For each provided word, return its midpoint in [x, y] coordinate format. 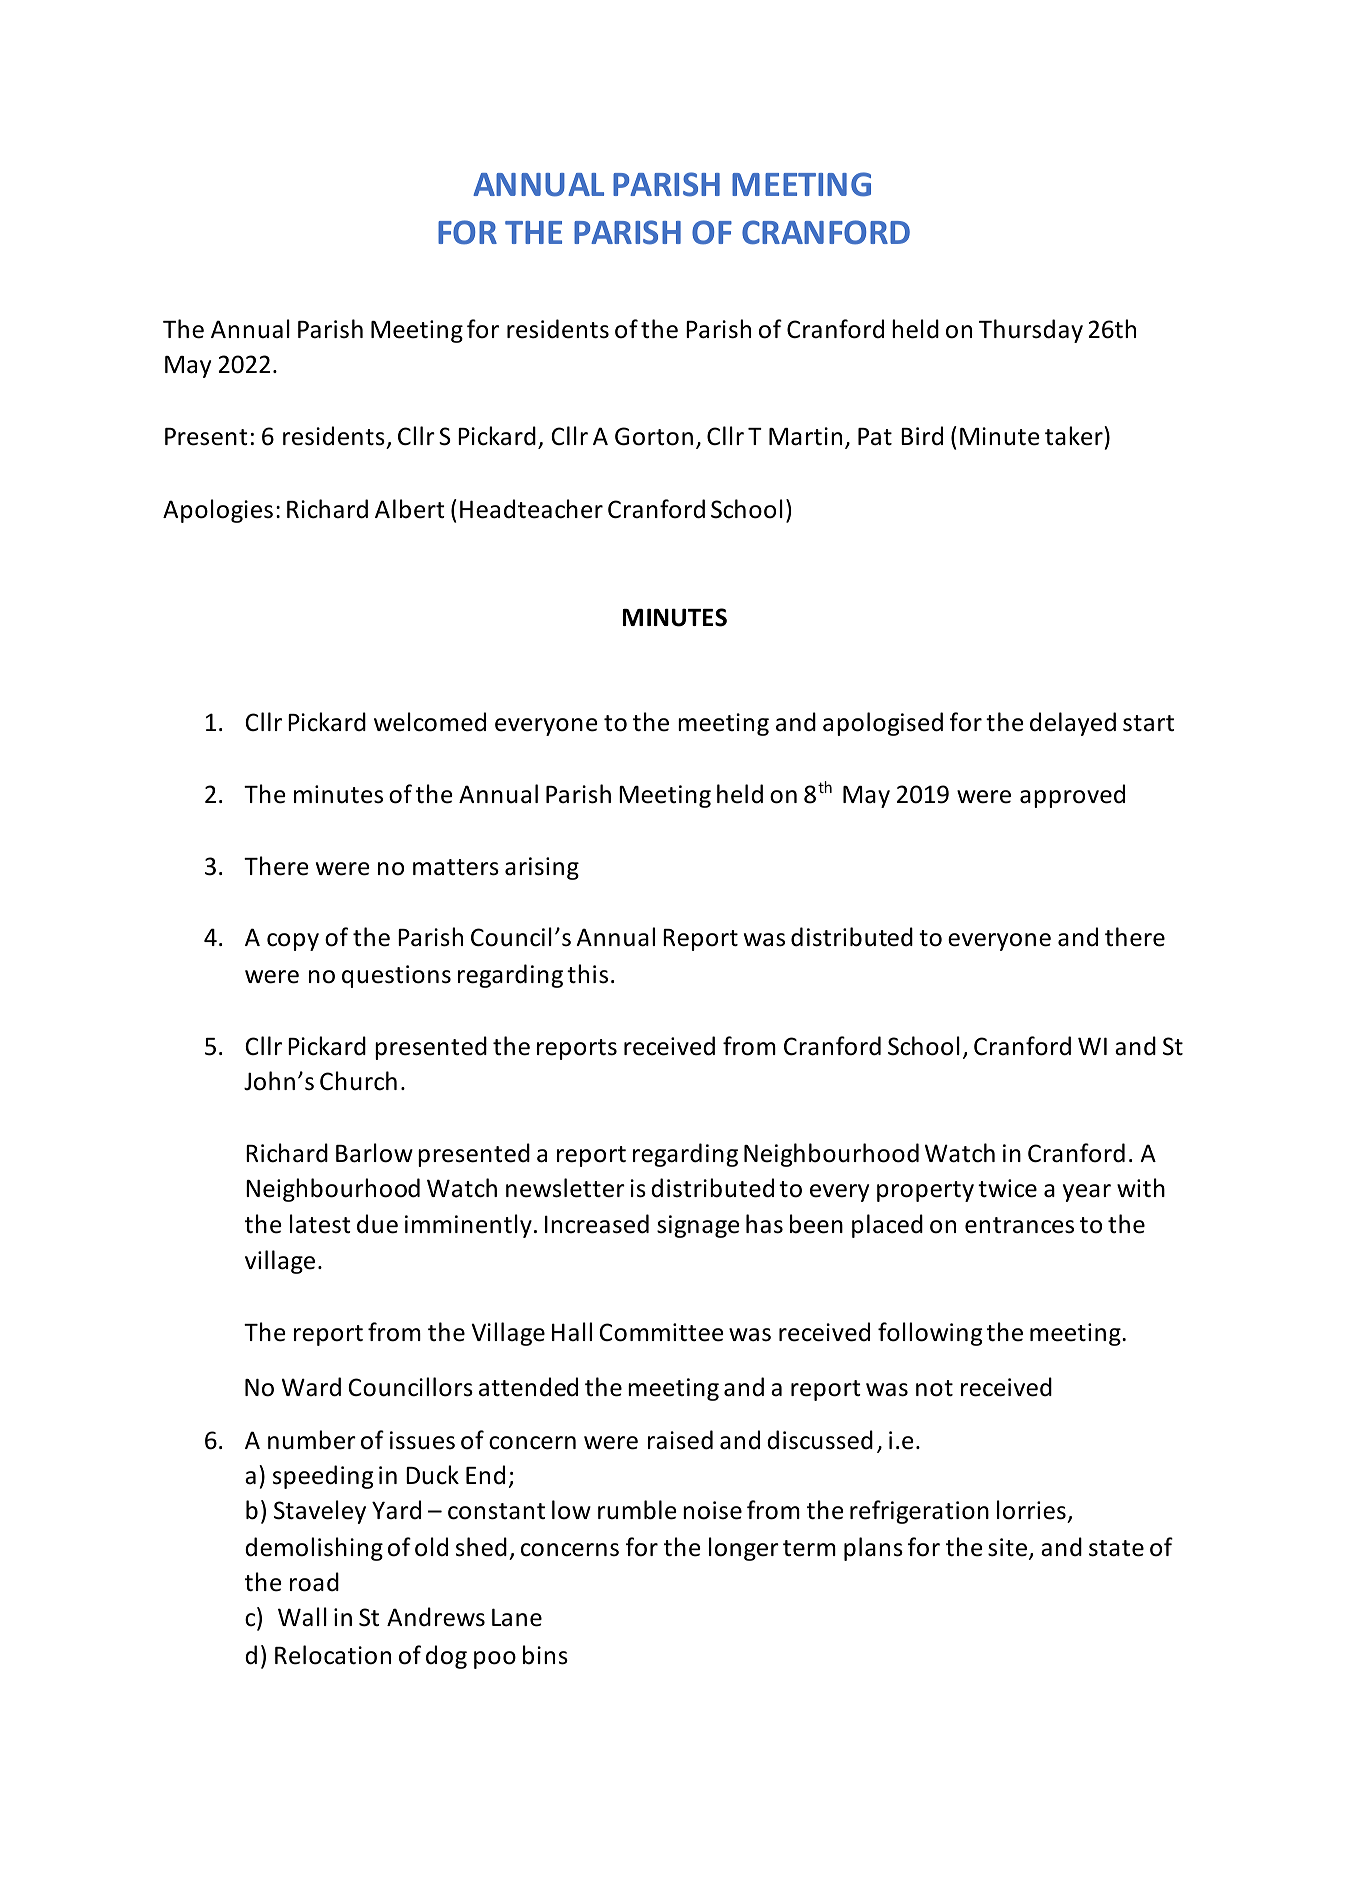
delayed [1073, 724]
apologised [883, 724]
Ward [311, 1387]
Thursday [1031, 331]
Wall [302, 1617]
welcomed [430, 722]
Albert [409, 509]
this [587, 974]
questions [396, 976]
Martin [805, 436]
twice [1007, 1188]
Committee [661, 1332]
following [930, 1334]
